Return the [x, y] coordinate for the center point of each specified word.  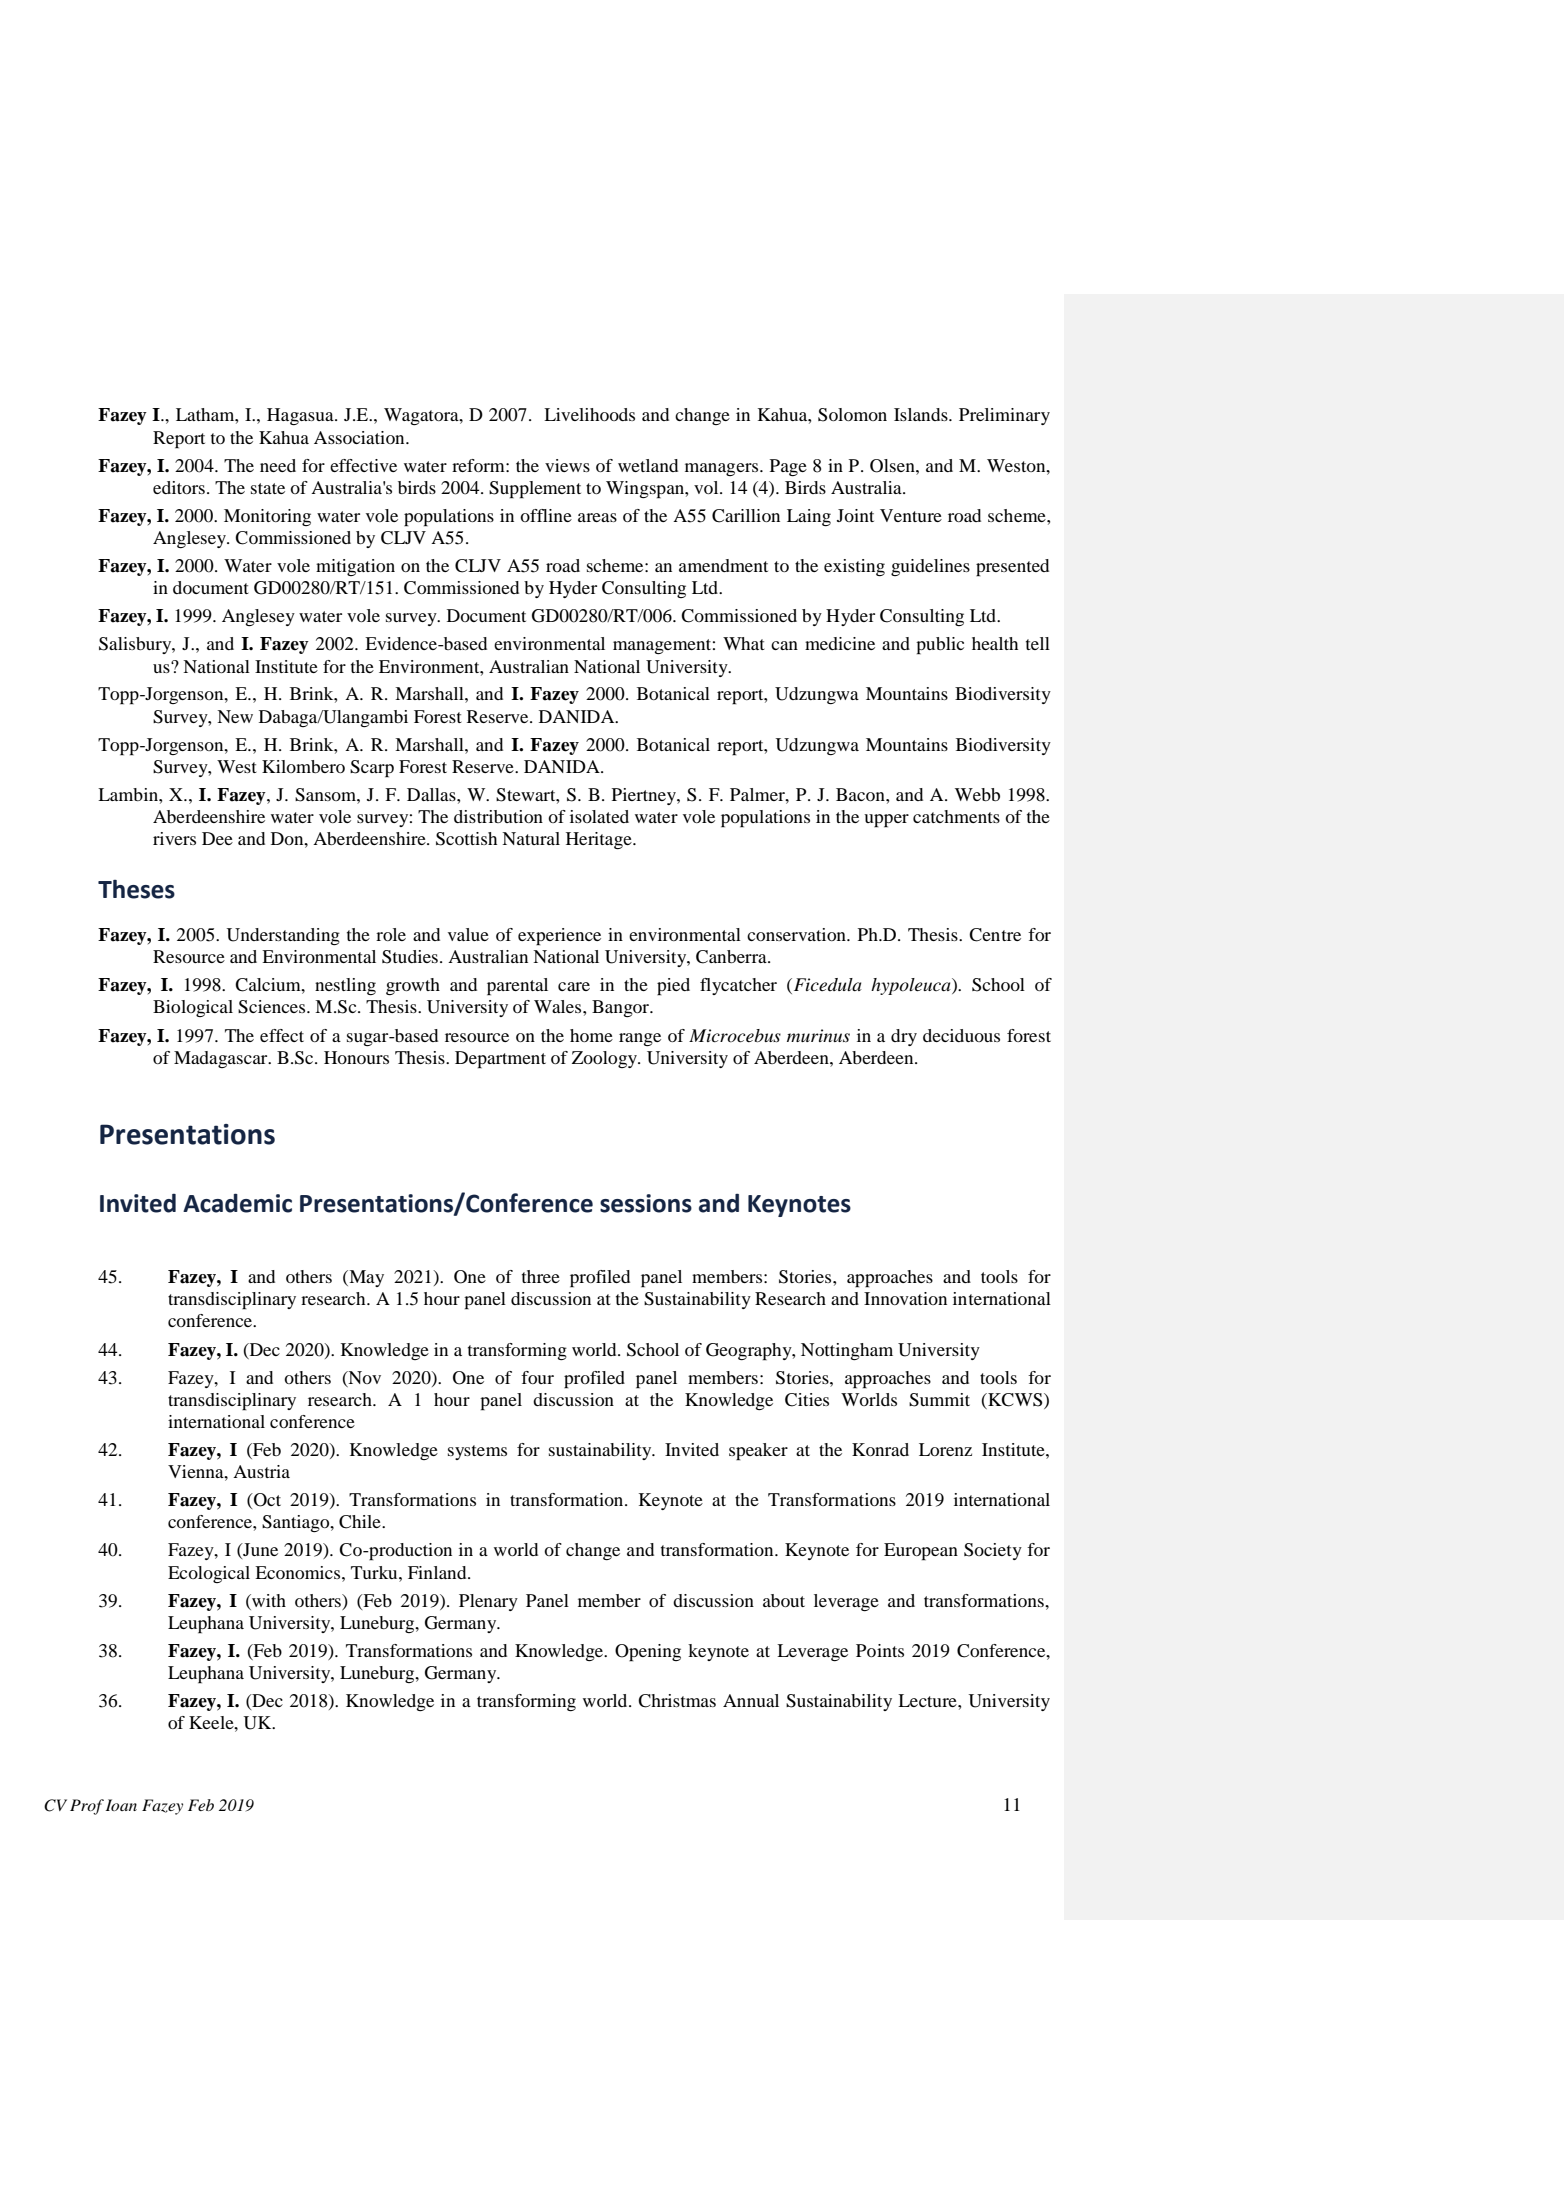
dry [904, 1037]
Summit [939, 1400]
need [278, 465]
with [268, 1600]
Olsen [893, 466]
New [235, 716]
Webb [977, 794]
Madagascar [222, 1059]
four [537, 1377]
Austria [261, 1471]
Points [880, 1650]
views [567, 465]
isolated [599, 816]
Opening [648, 1653]
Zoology [606, 1059]
